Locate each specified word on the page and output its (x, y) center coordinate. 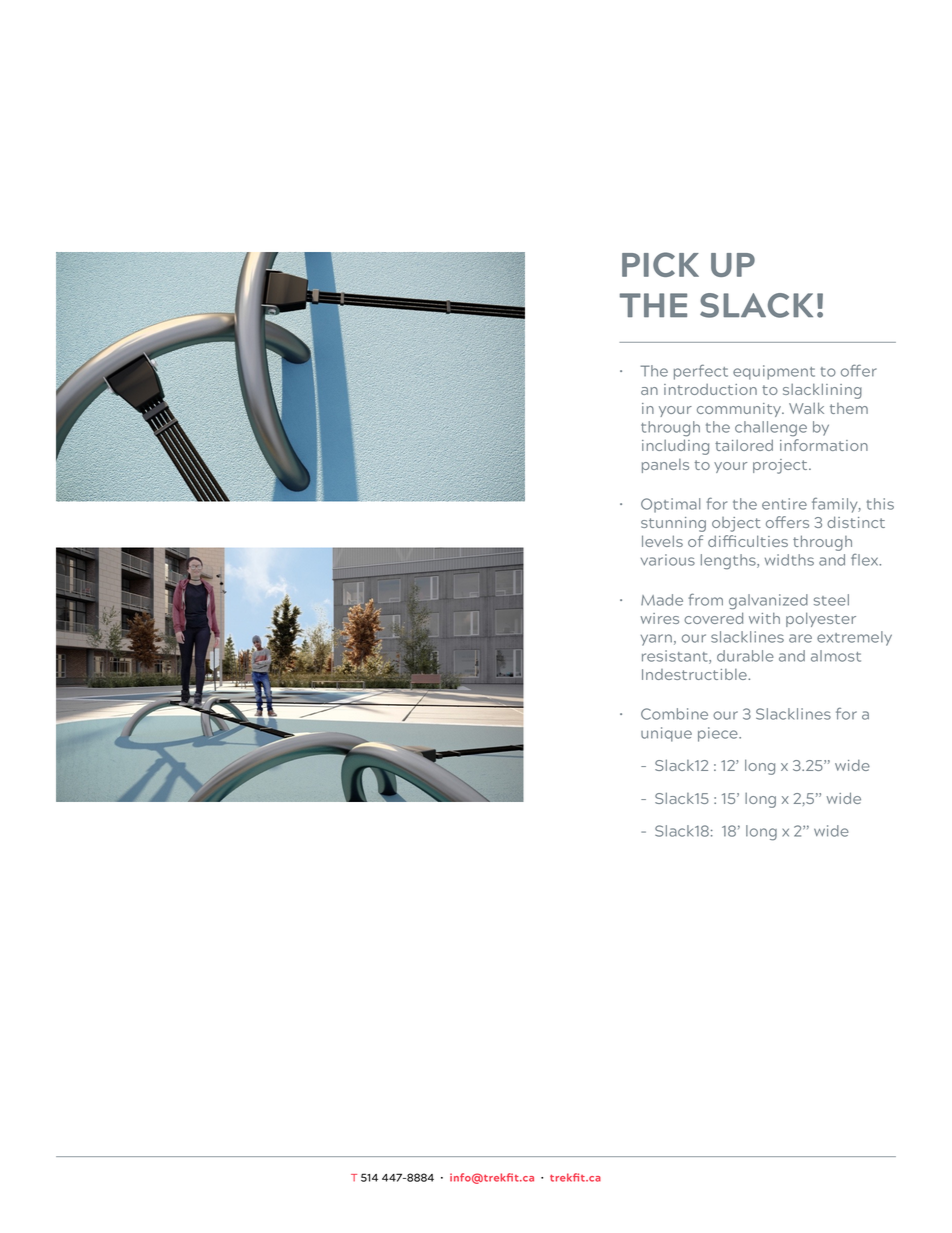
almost (836, 656)
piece (719, 734)
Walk (806, 408)
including (675, 447)
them (849, 408)
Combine (674, 714)
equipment (774, 372)
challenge (771, 429)
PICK (660, 264)
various (668, 560)
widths (789, 560)
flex (866, 559)
